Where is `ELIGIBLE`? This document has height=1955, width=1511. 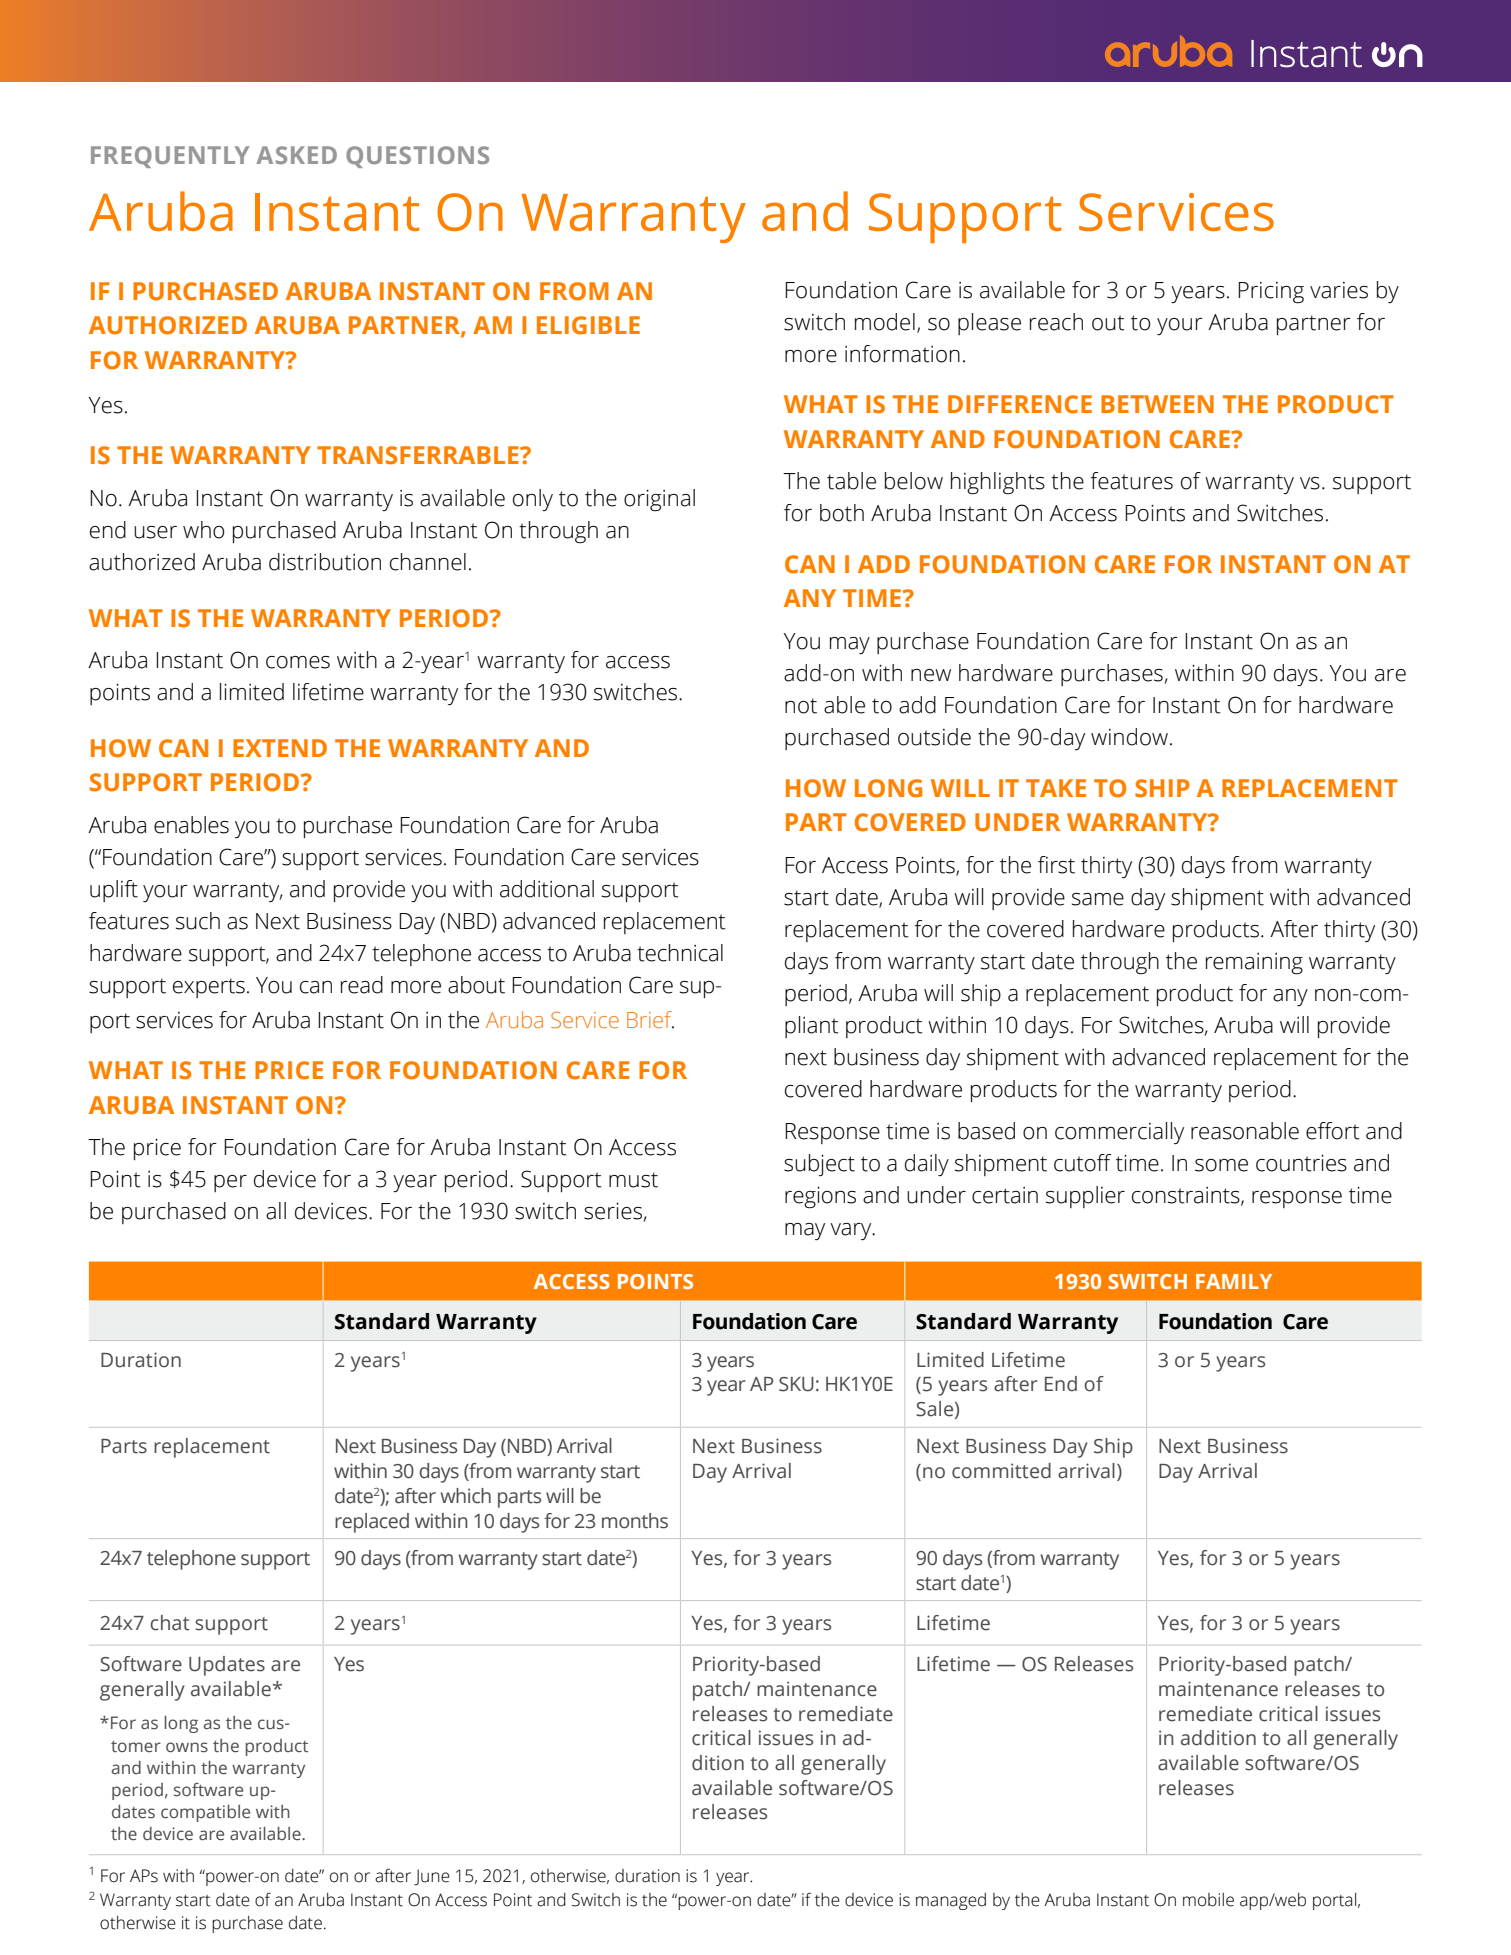 ELIGIBLE is located at coordinates (588, 325).
